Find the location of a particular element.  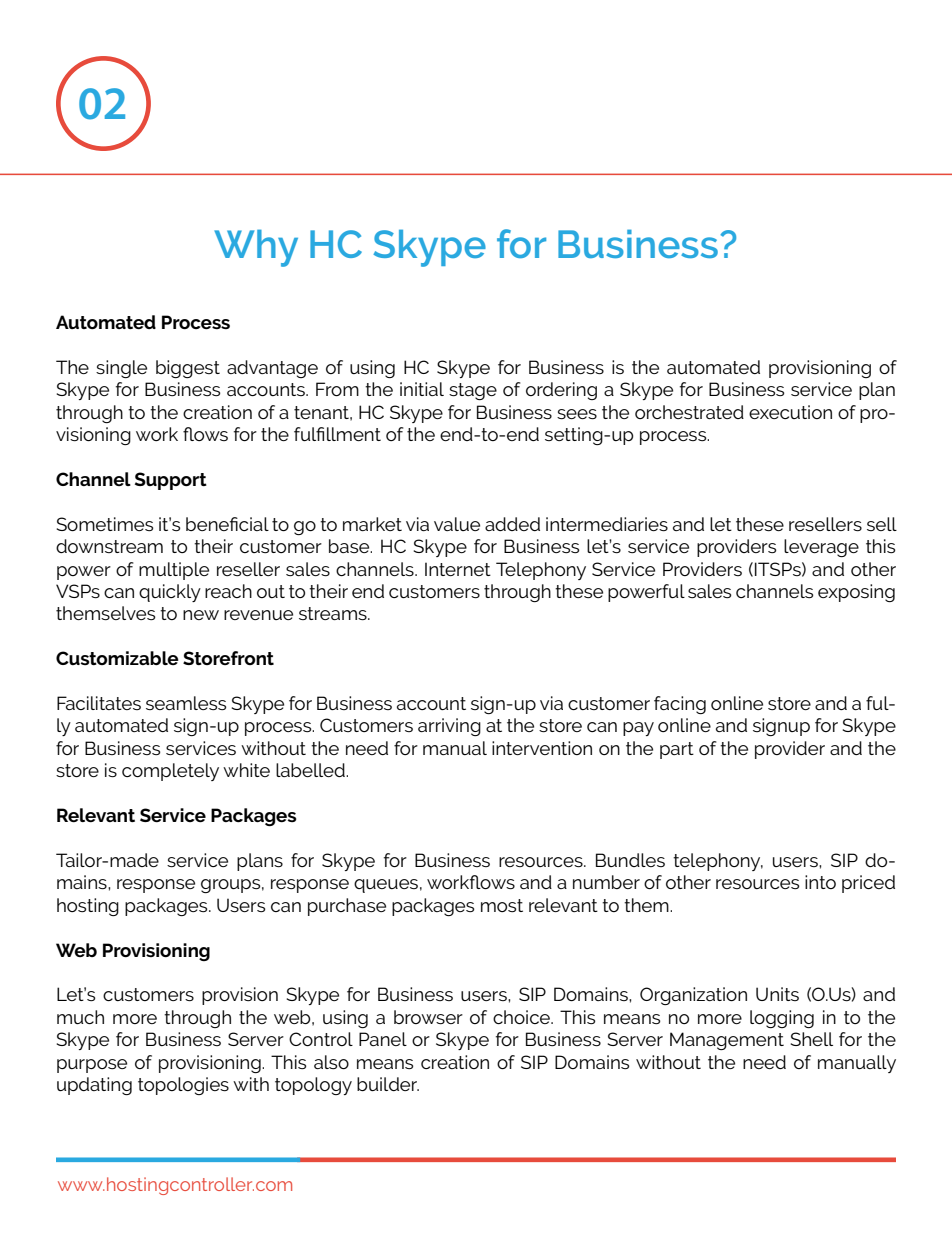

Support is located at coordinates (171, 481).
